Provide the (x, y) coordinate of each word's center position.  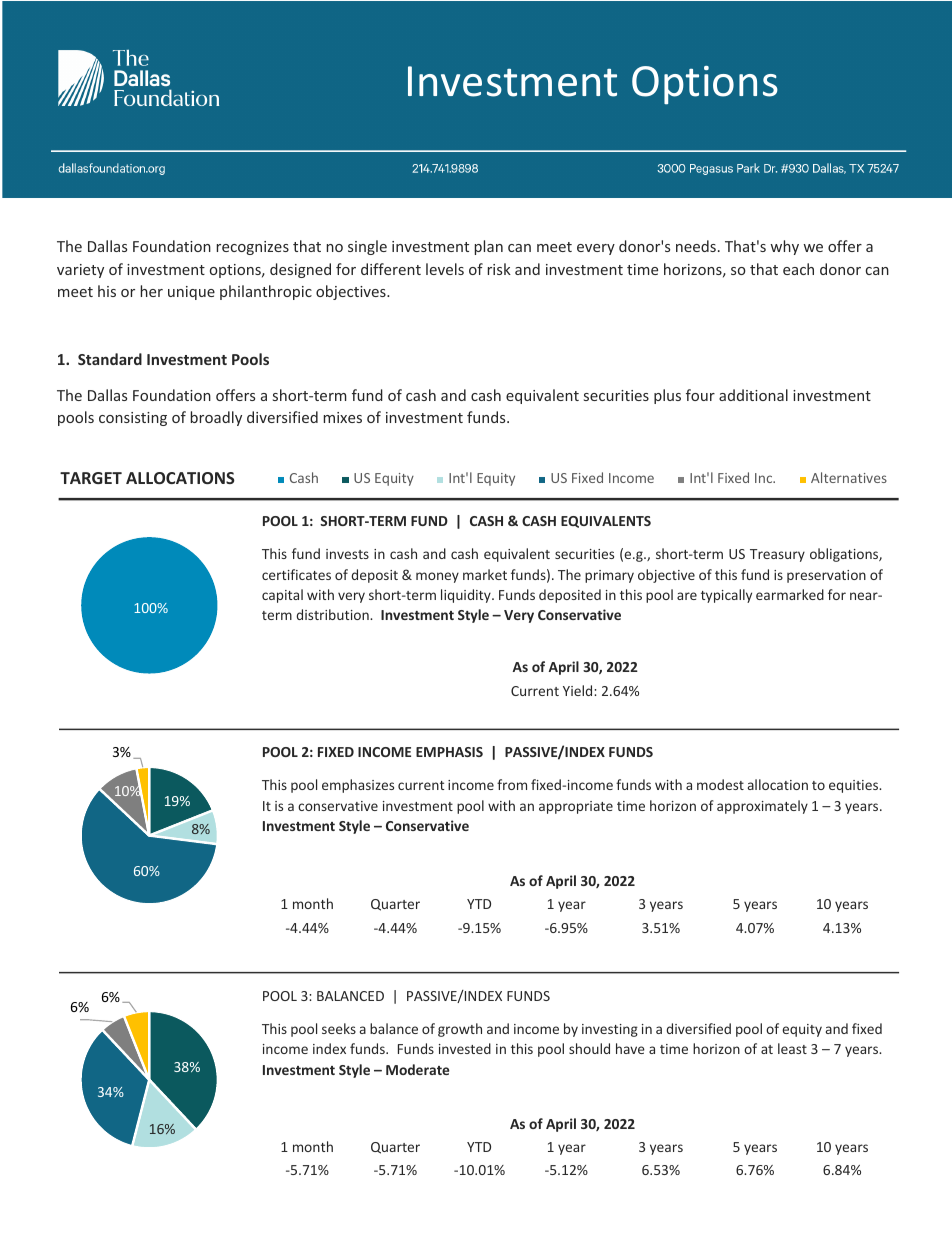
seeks (339, 1028)
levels (445, 269)
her (152, 291)
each (798, 269)
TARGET (91, 478)
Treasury (777, 555)
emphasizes (358, 786)
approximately (762, 807)
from (512, 784)
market (485, 574)
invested (465, 1048)
